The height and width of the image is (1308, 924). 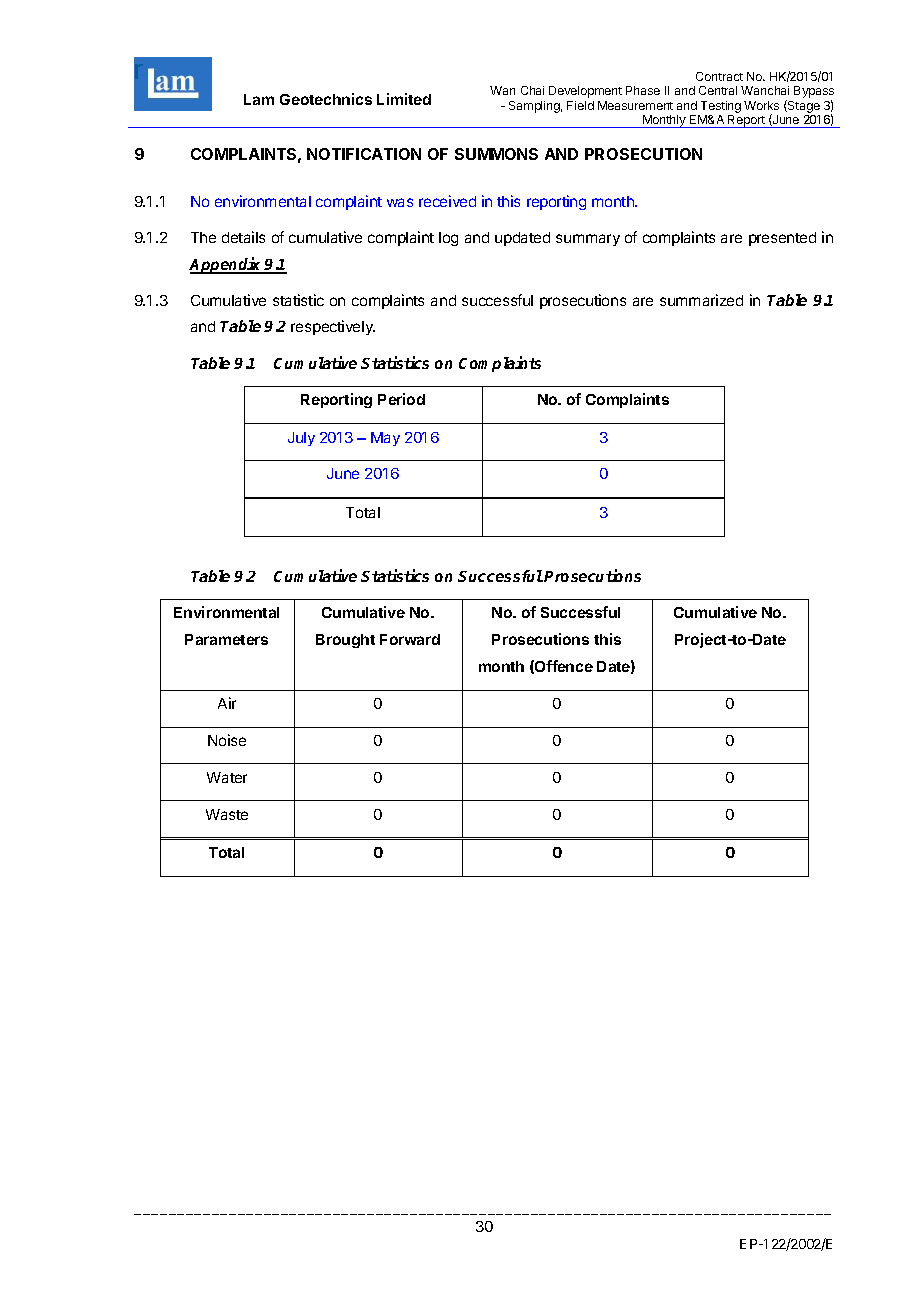 What do you see at coordinates (701, 300) in the image?
I see `summarized` at bounding box center [701, 300].
